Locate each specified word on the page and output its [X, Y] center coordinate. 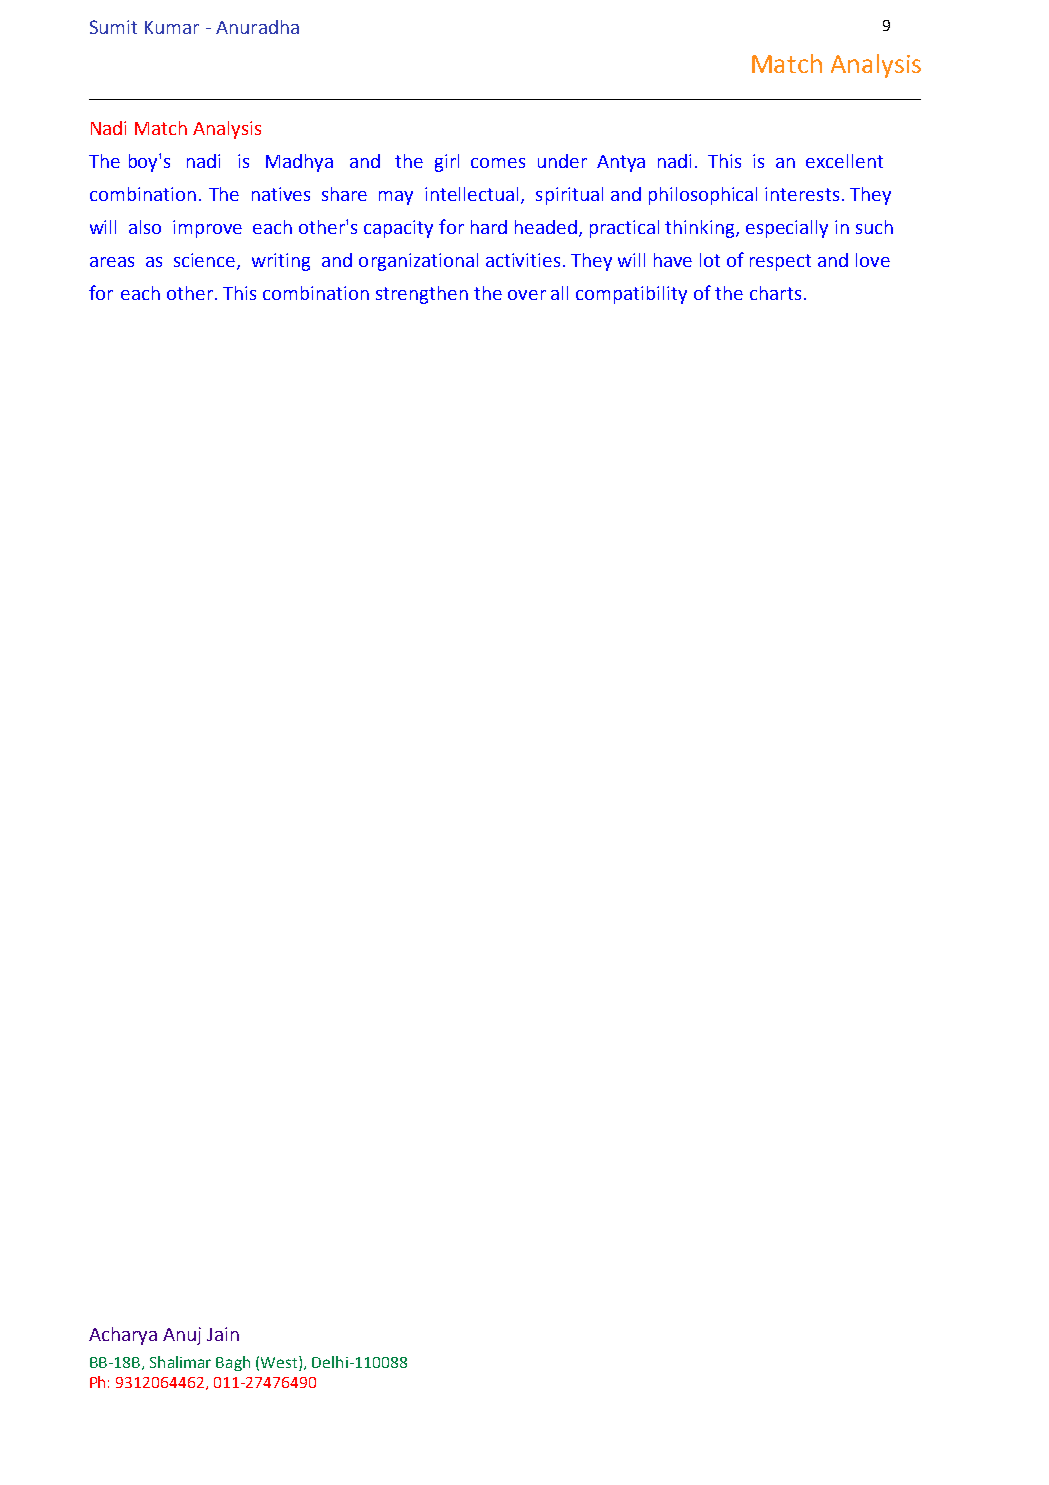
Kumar [172, 27]
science [206, 261]
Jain [223, 1334]
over [527, 295]
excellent [844, 161]
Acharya [123, 1336]
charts [775, 293]
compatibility [631, 295]
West [280, 1363]
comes [498, 163]
